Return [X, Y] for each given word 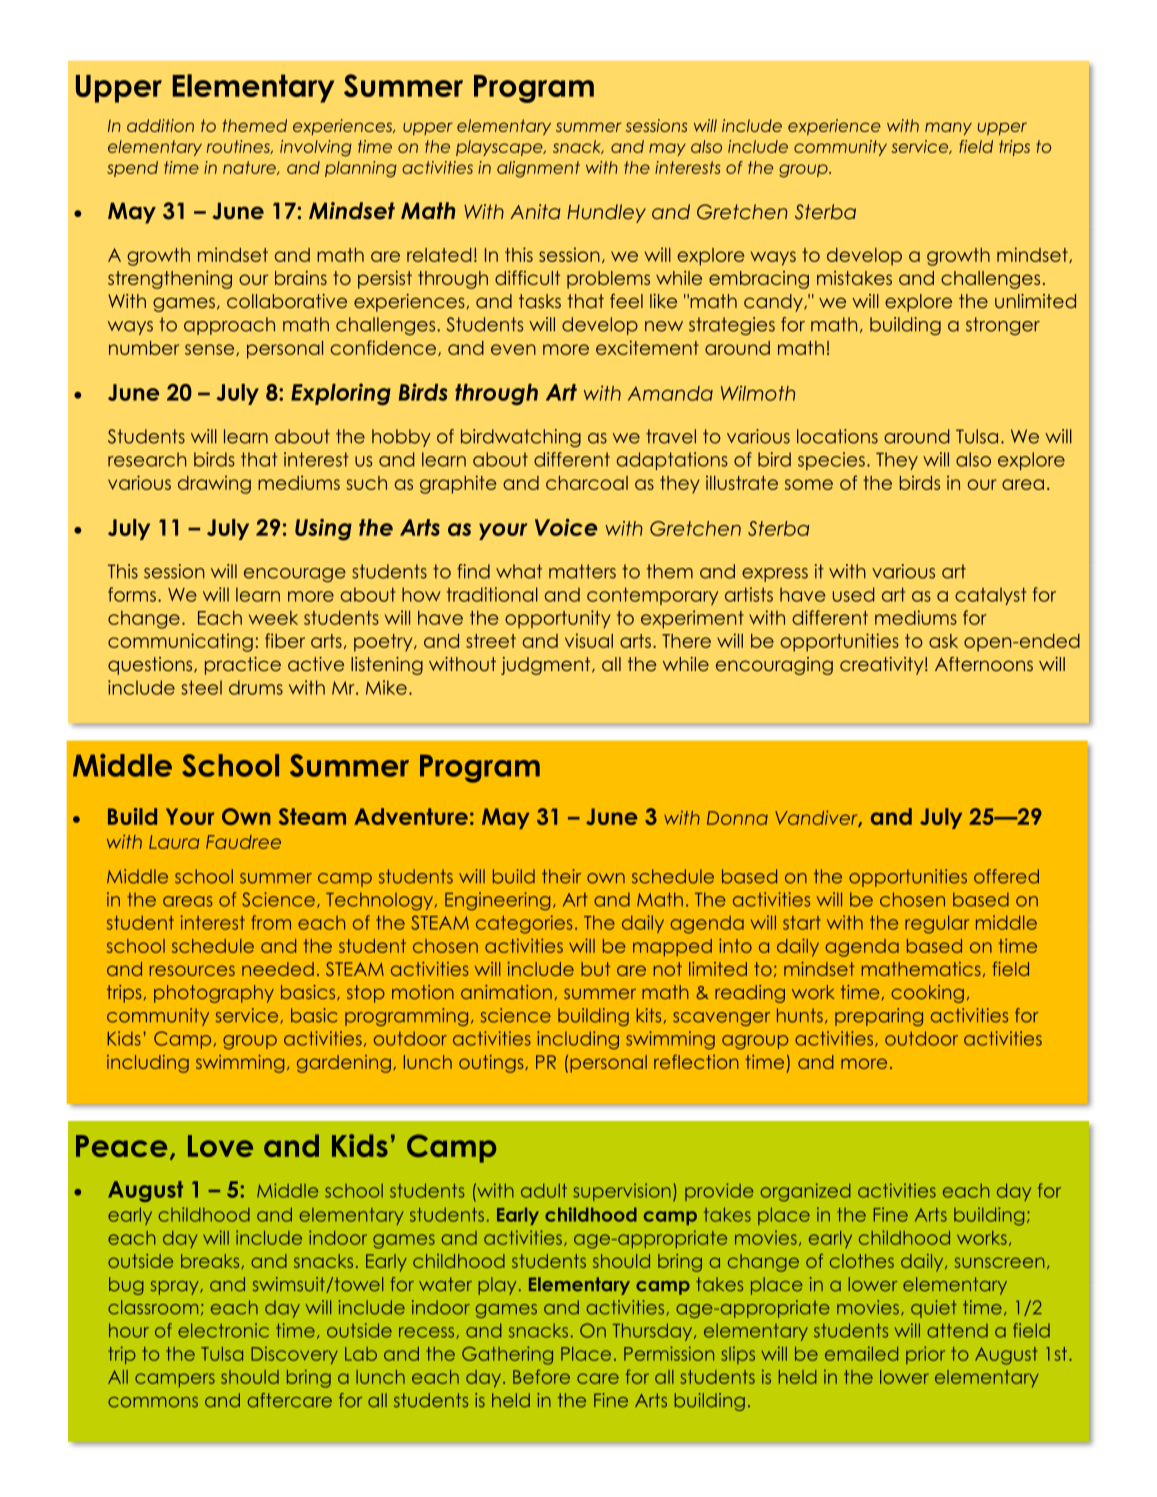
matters [582, 571]
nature [250, 168]
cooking [927, 994]
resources [192, 970]
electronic [223, 1330]
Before [541, 1376]
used [853, 594]
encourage [295, 575]
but [595, 969]
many [948, 128]
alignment [538, 169]
